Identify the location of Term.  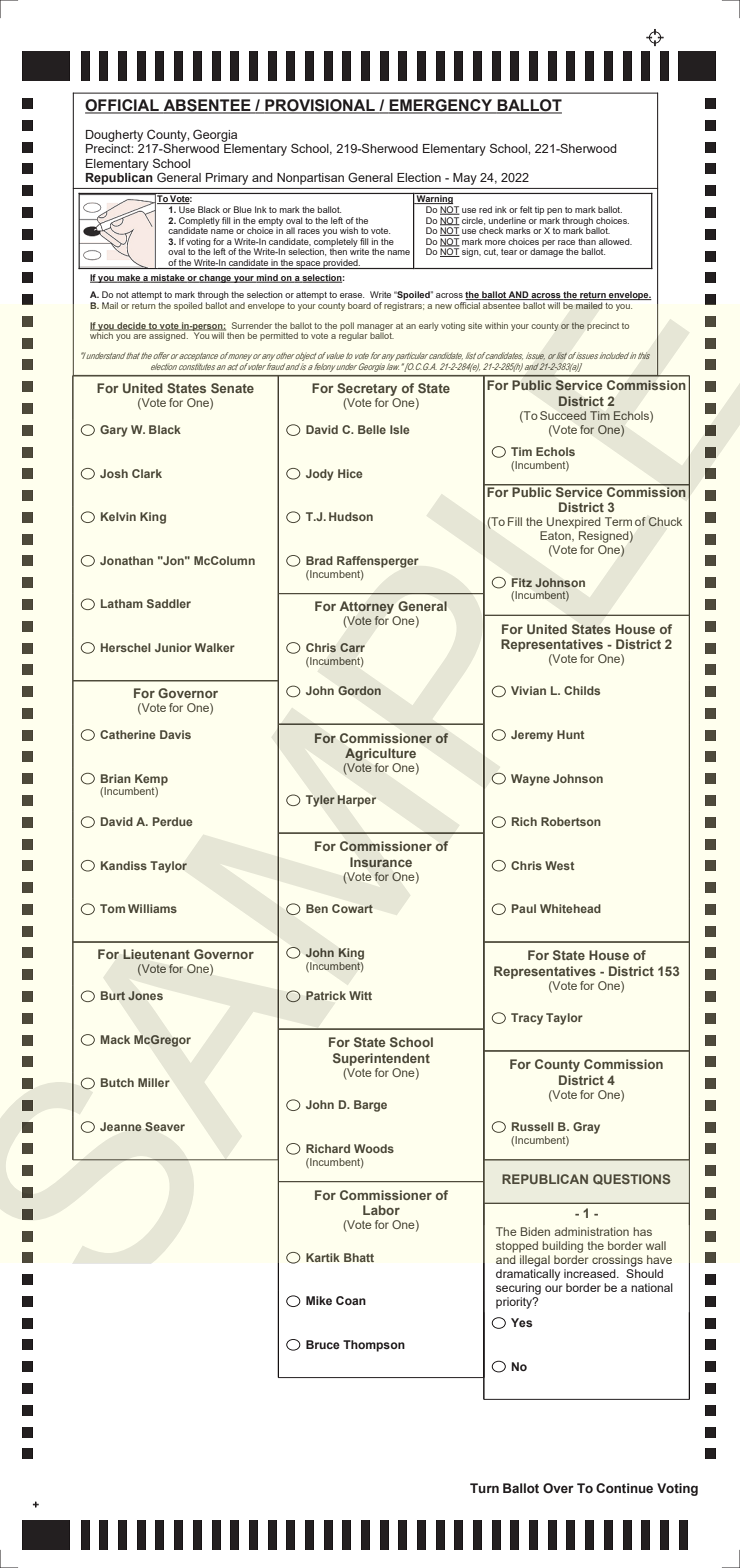
(618, 521).
